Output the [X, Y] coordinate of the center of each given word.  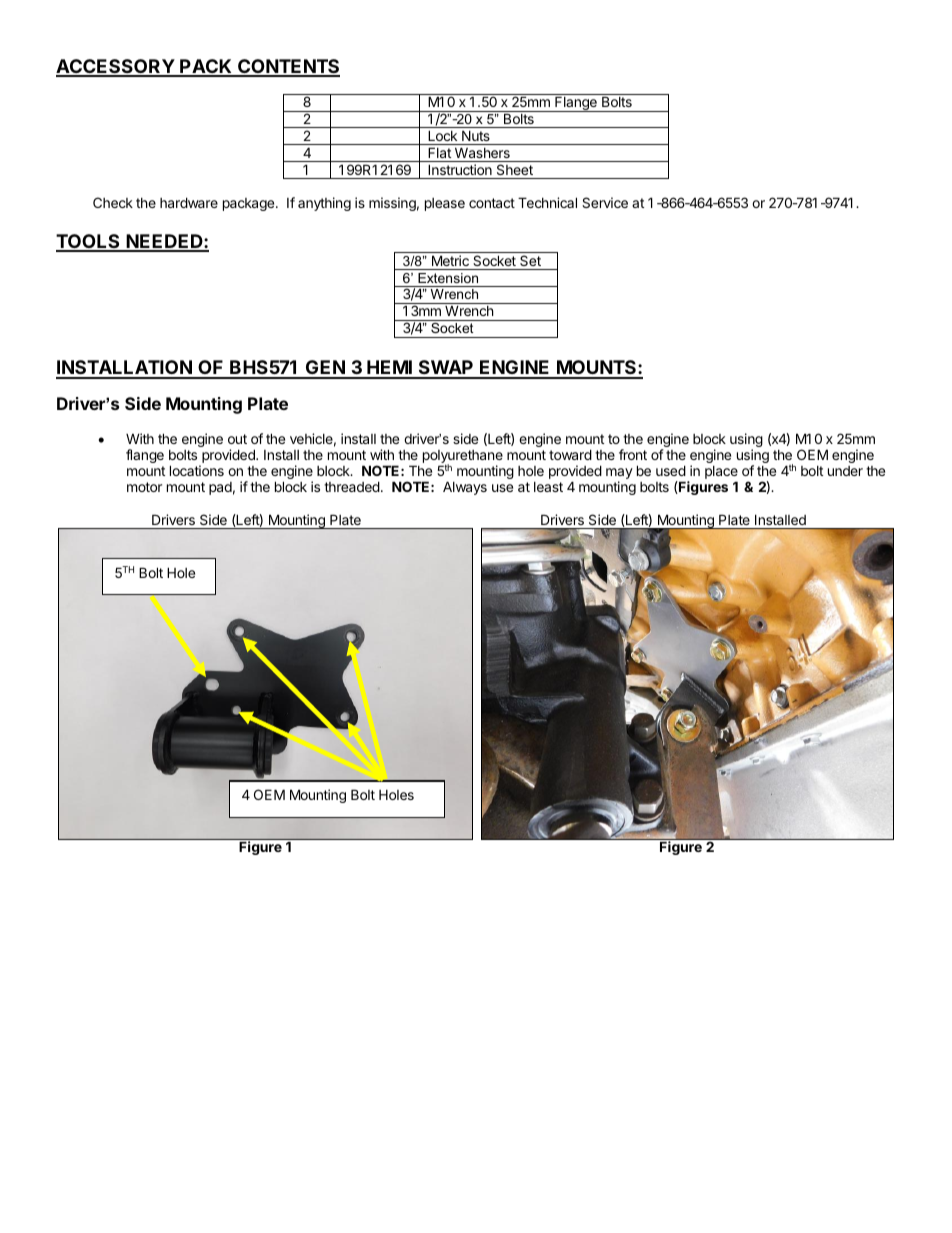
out [237, 439]
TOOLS [89, 242]
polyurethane [463, 458]
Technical [547, 202]
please [445, 204]
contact [492, 203]
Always [465, 488]
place [721, 474]
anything [324, 204]
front [633, 454]
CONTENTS [288, 67]
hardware [189, 202]
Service [605, 202]
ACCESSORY [116, 67]
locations [197, 470]
